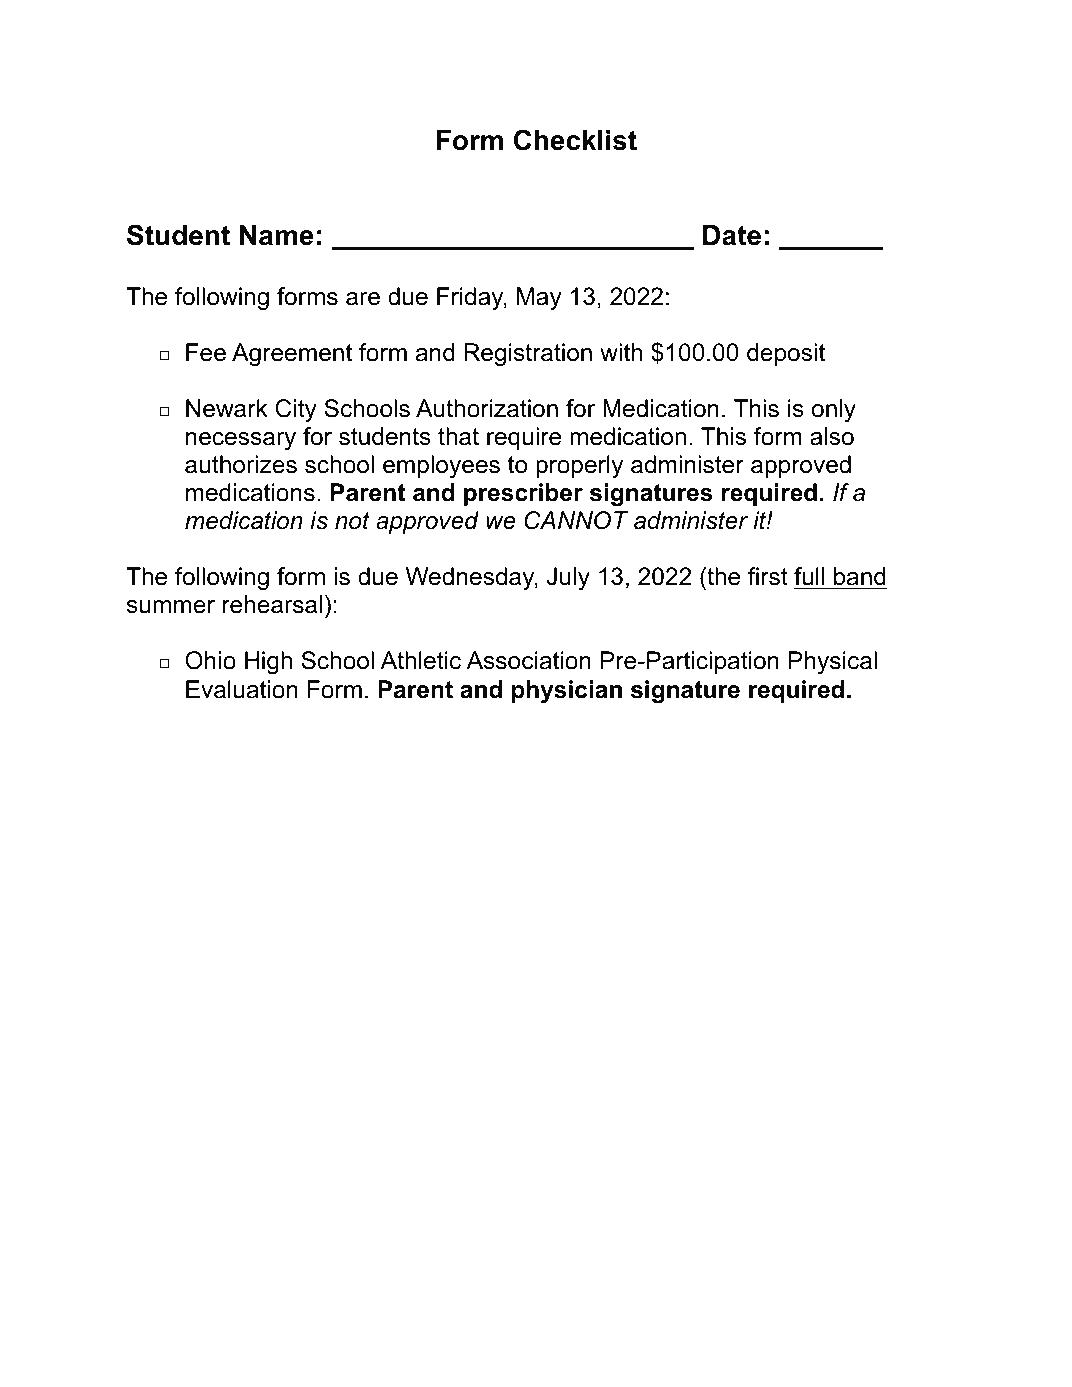 This screenshot has width=1072, height=1387. I want to click on Association, so click(529, 660).
